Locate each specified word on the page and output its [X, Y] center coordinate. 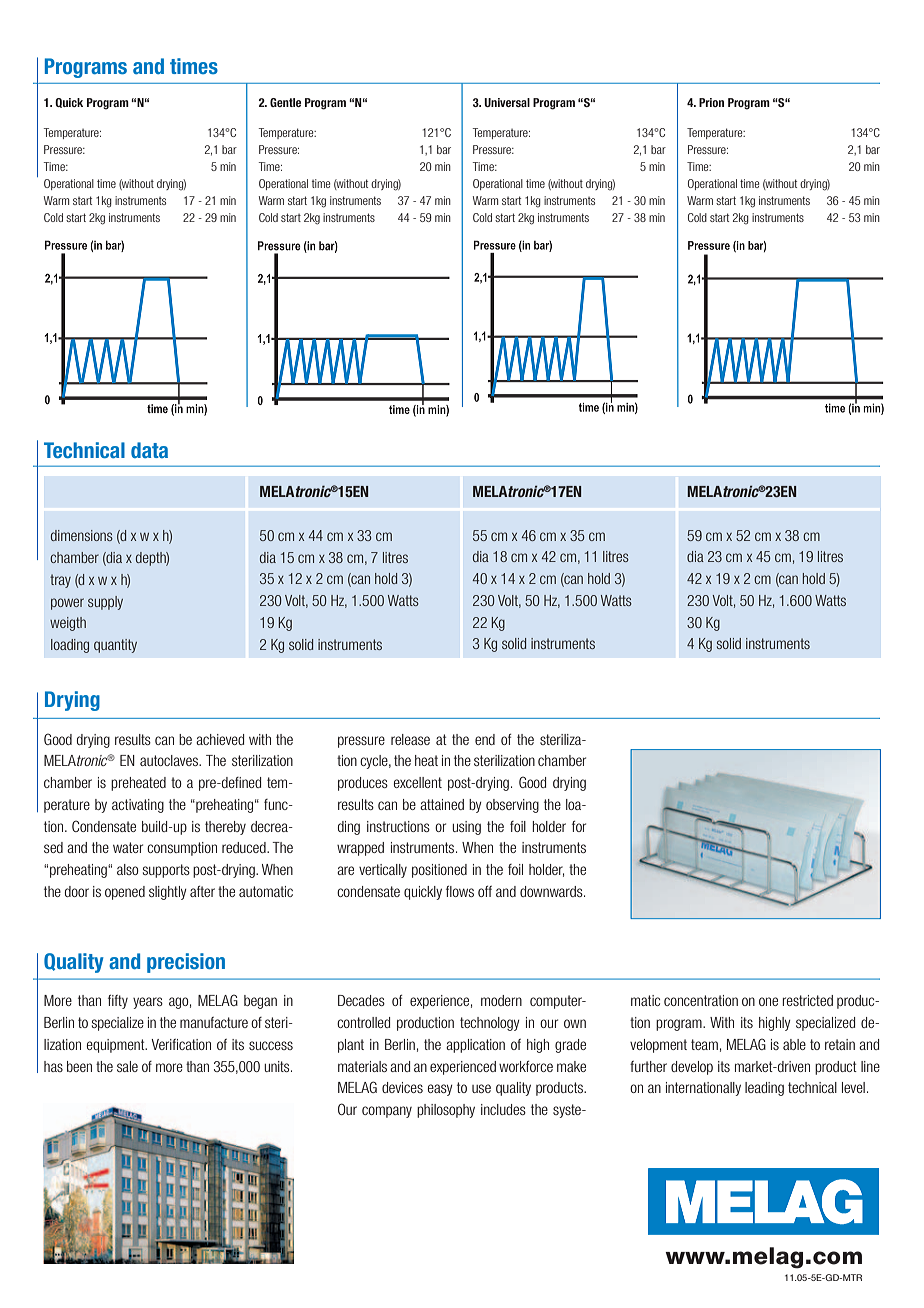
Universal [507, 102]
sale [127, 1066]
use [481, 1088]
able [794, 1044]
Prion [711, 102]
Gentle [285, 102]
